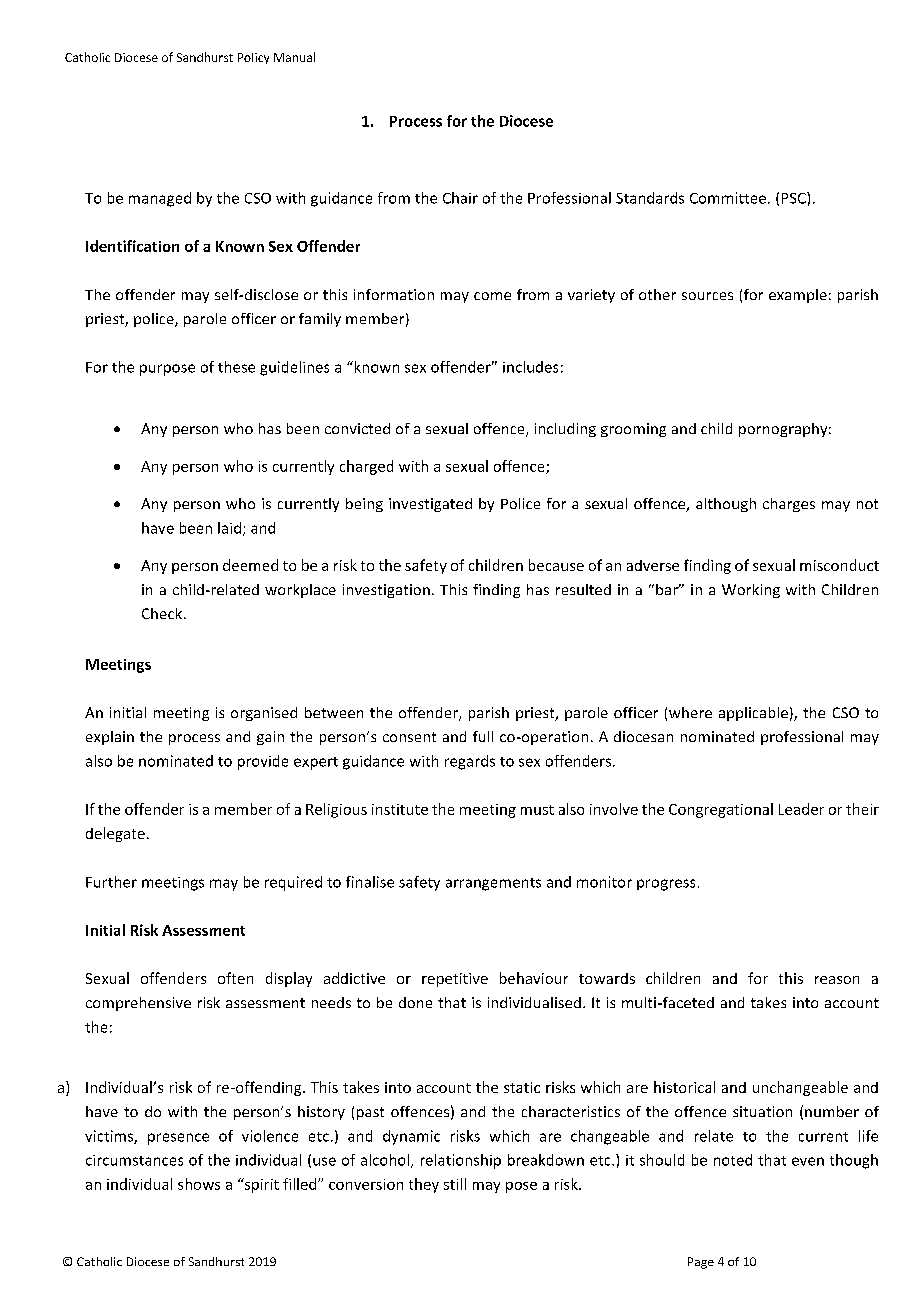 This screenshot has height=1309, width=924. I want to click on Chair, so click(460, 198).
